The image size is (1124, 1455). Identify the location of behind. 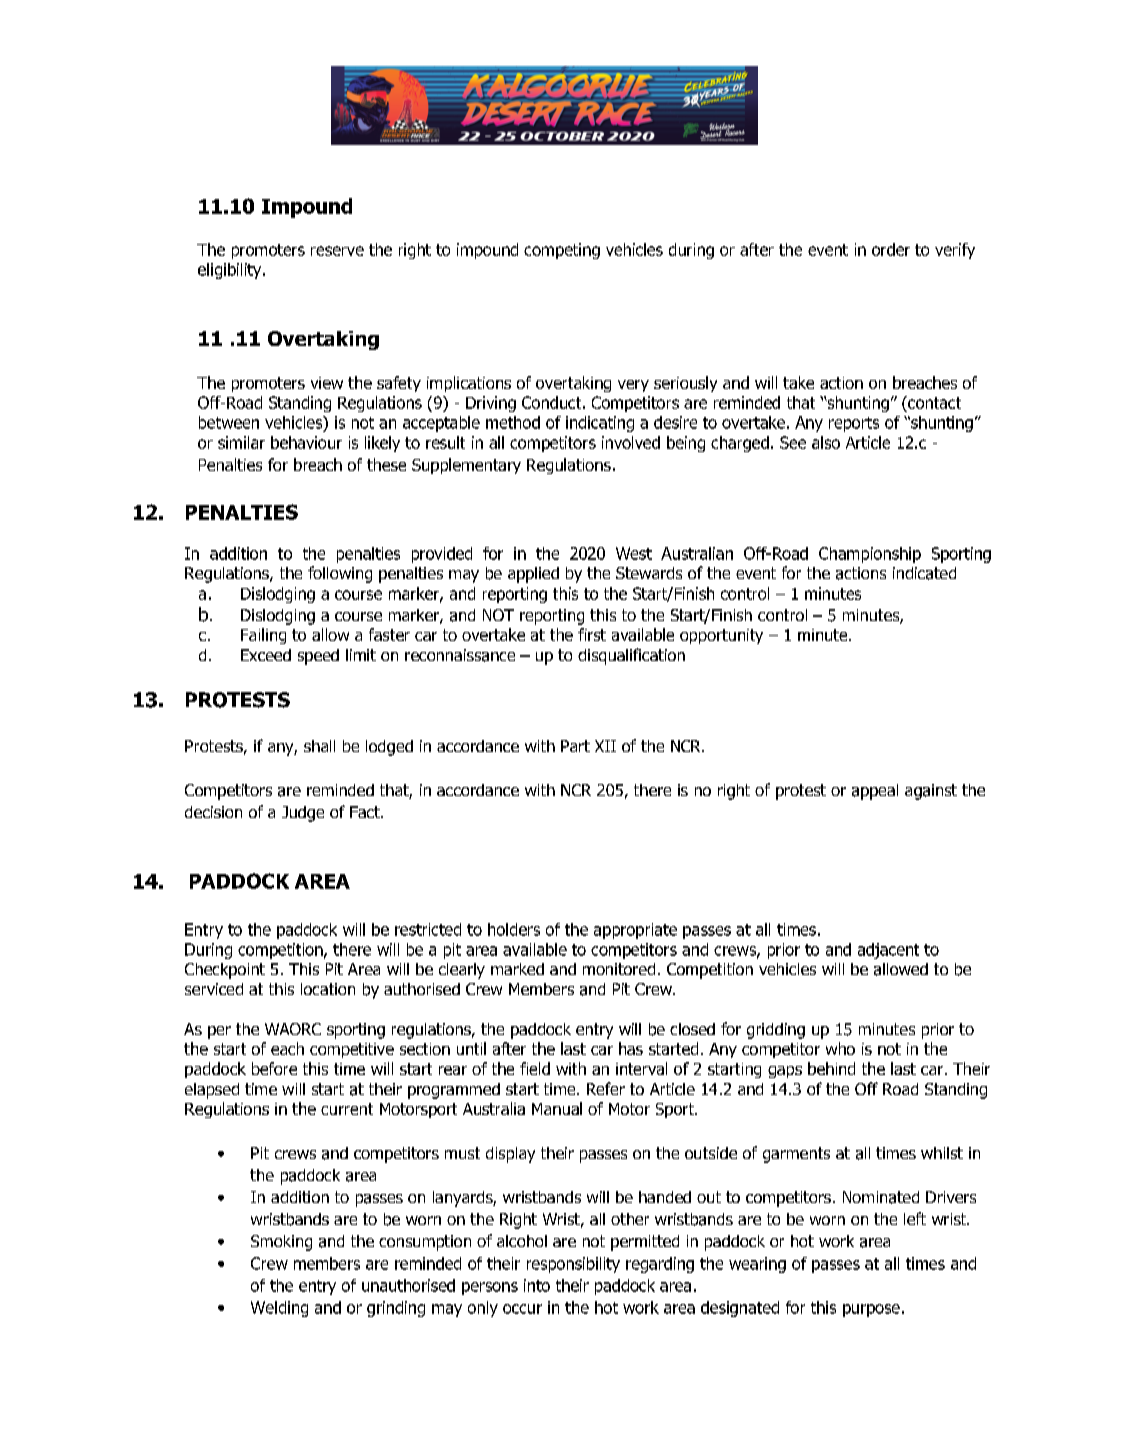
(831, 1068).
